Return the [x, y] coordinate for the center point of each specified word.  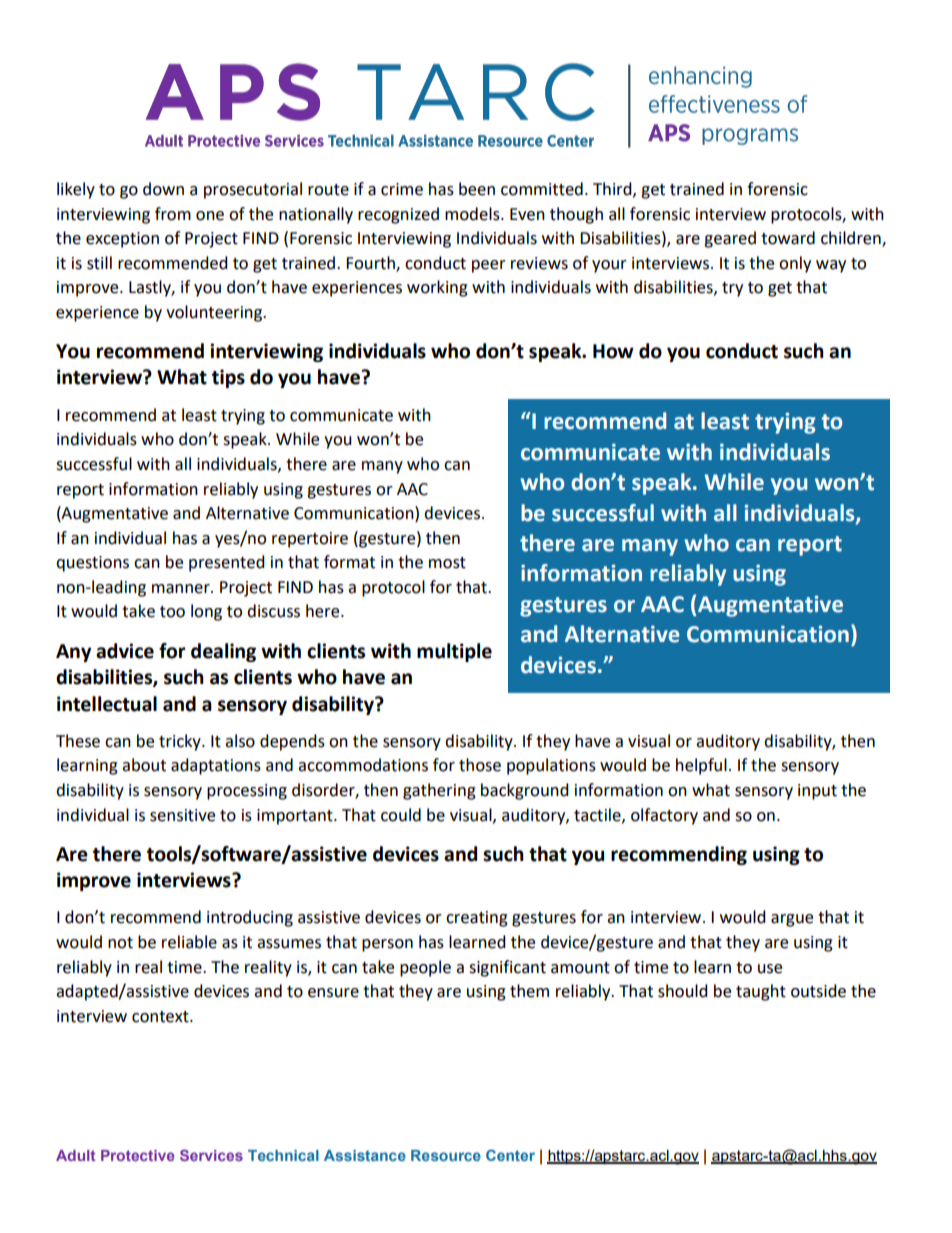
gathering [439, 791]
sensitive [182, 815]
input [817, 792]
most [447, 563]
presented [227, 563]
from [173, 214]
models [473, 214]
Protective [138, 1155]
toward [788, 238]
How [613, 351]
